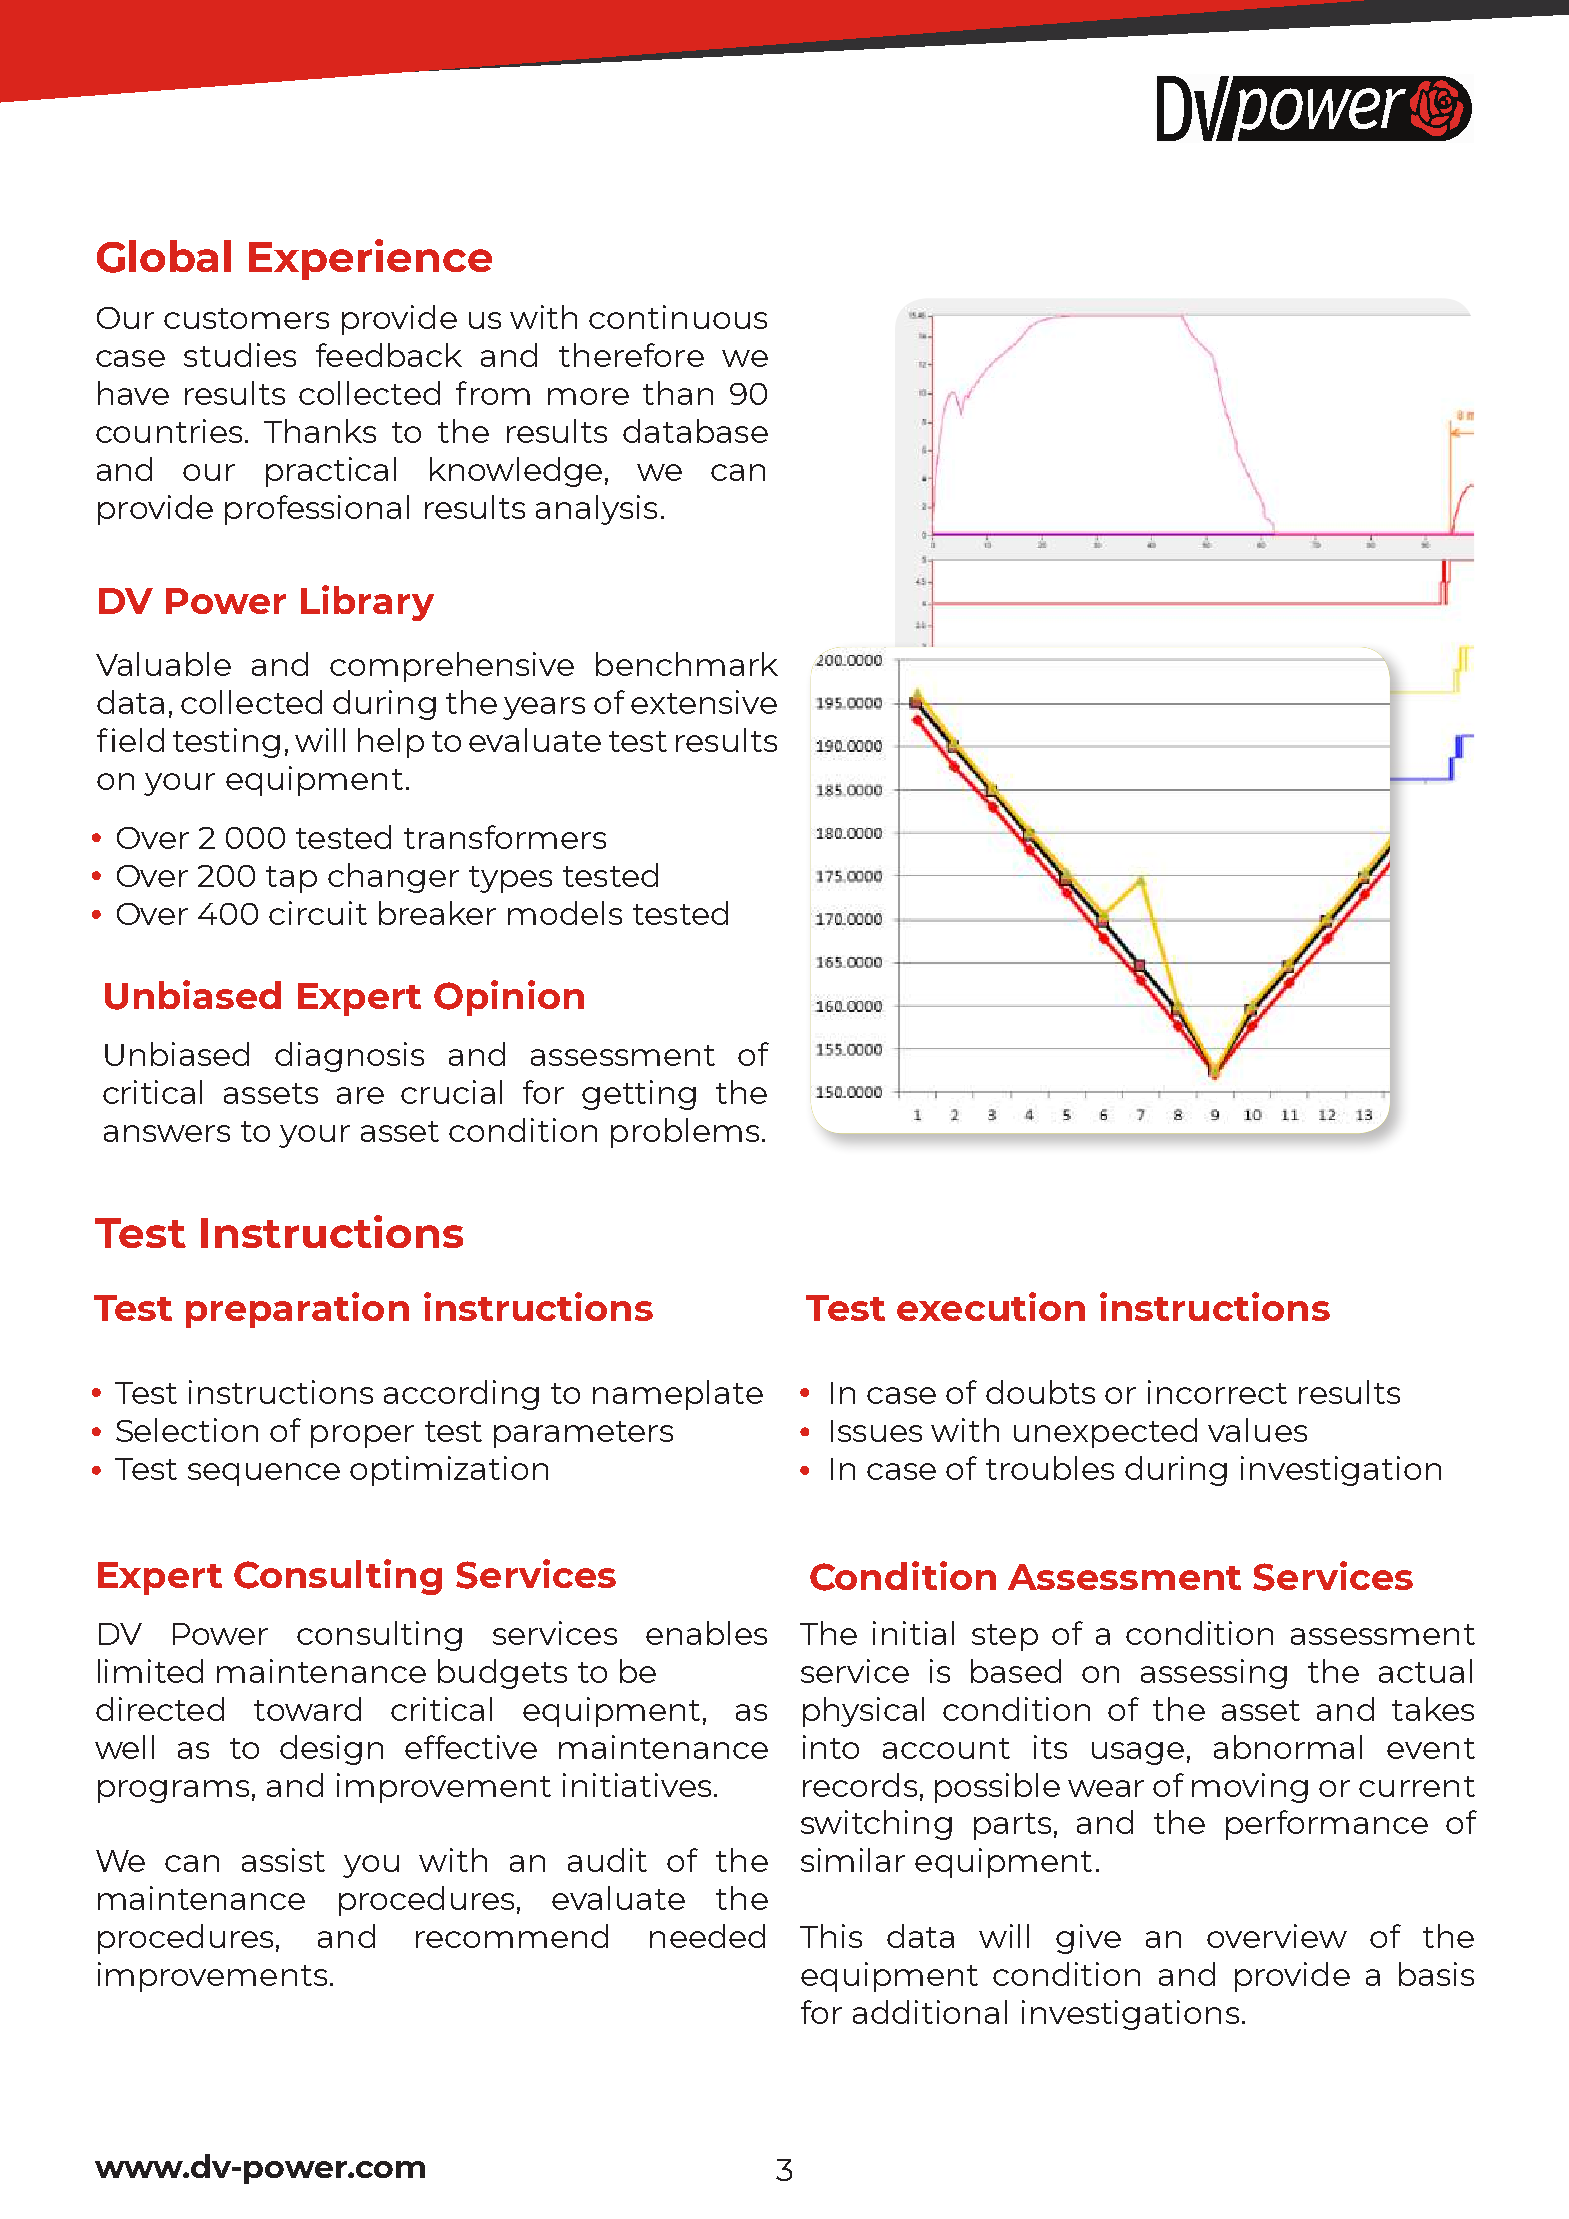  Describe the element at coordinates (631, 355) in the screenshot. I see `therefore` at that location.
